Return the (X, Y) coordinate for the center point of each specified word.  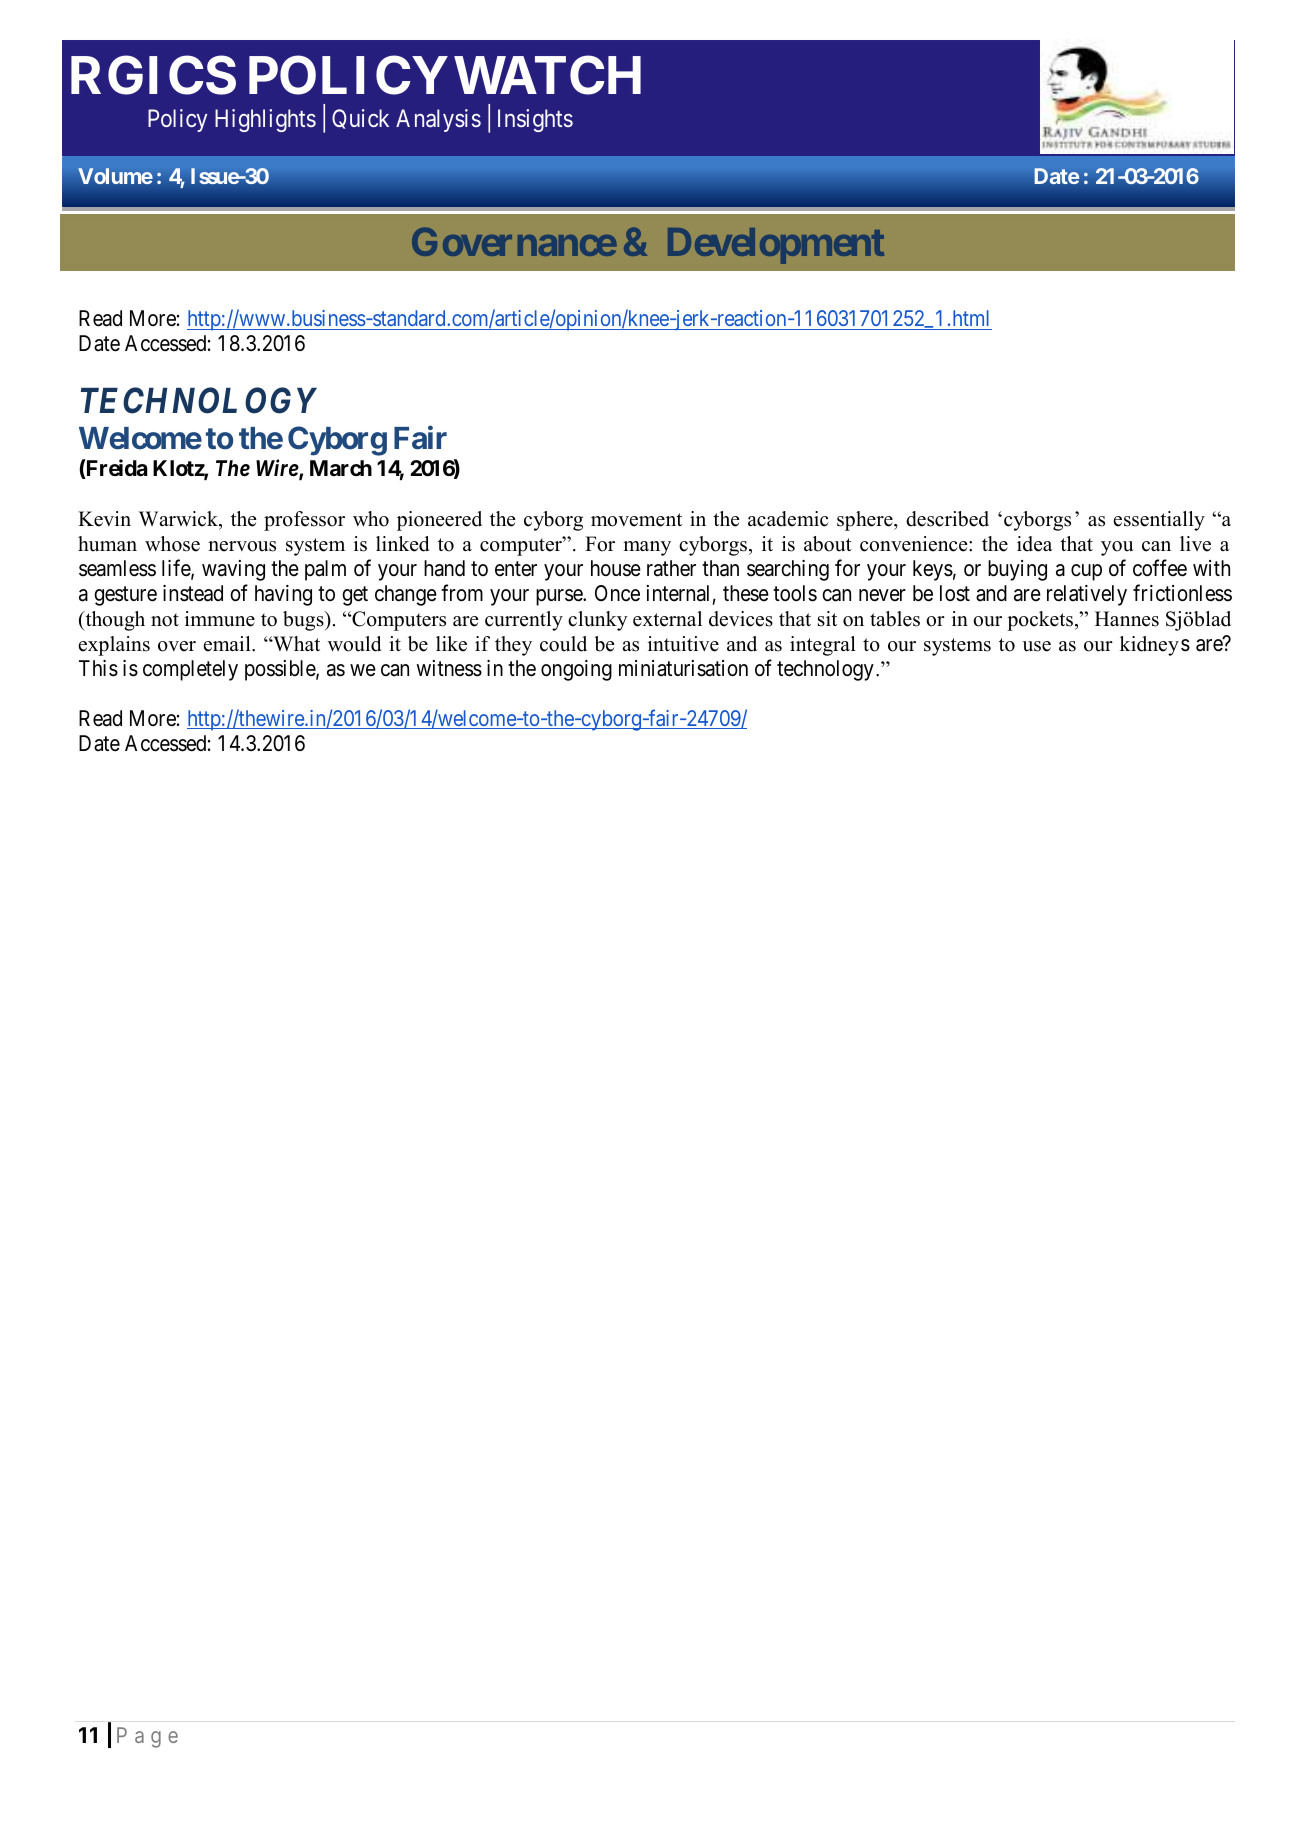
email (228, 644)
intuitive (683, 644)
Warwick (180, 520)
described (947, 519)
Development (776, 246)
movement (636, 520)
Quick (360, 119)
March (341, 468)
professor (304, 521)
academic (788, 519)
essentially (1159, 521)
